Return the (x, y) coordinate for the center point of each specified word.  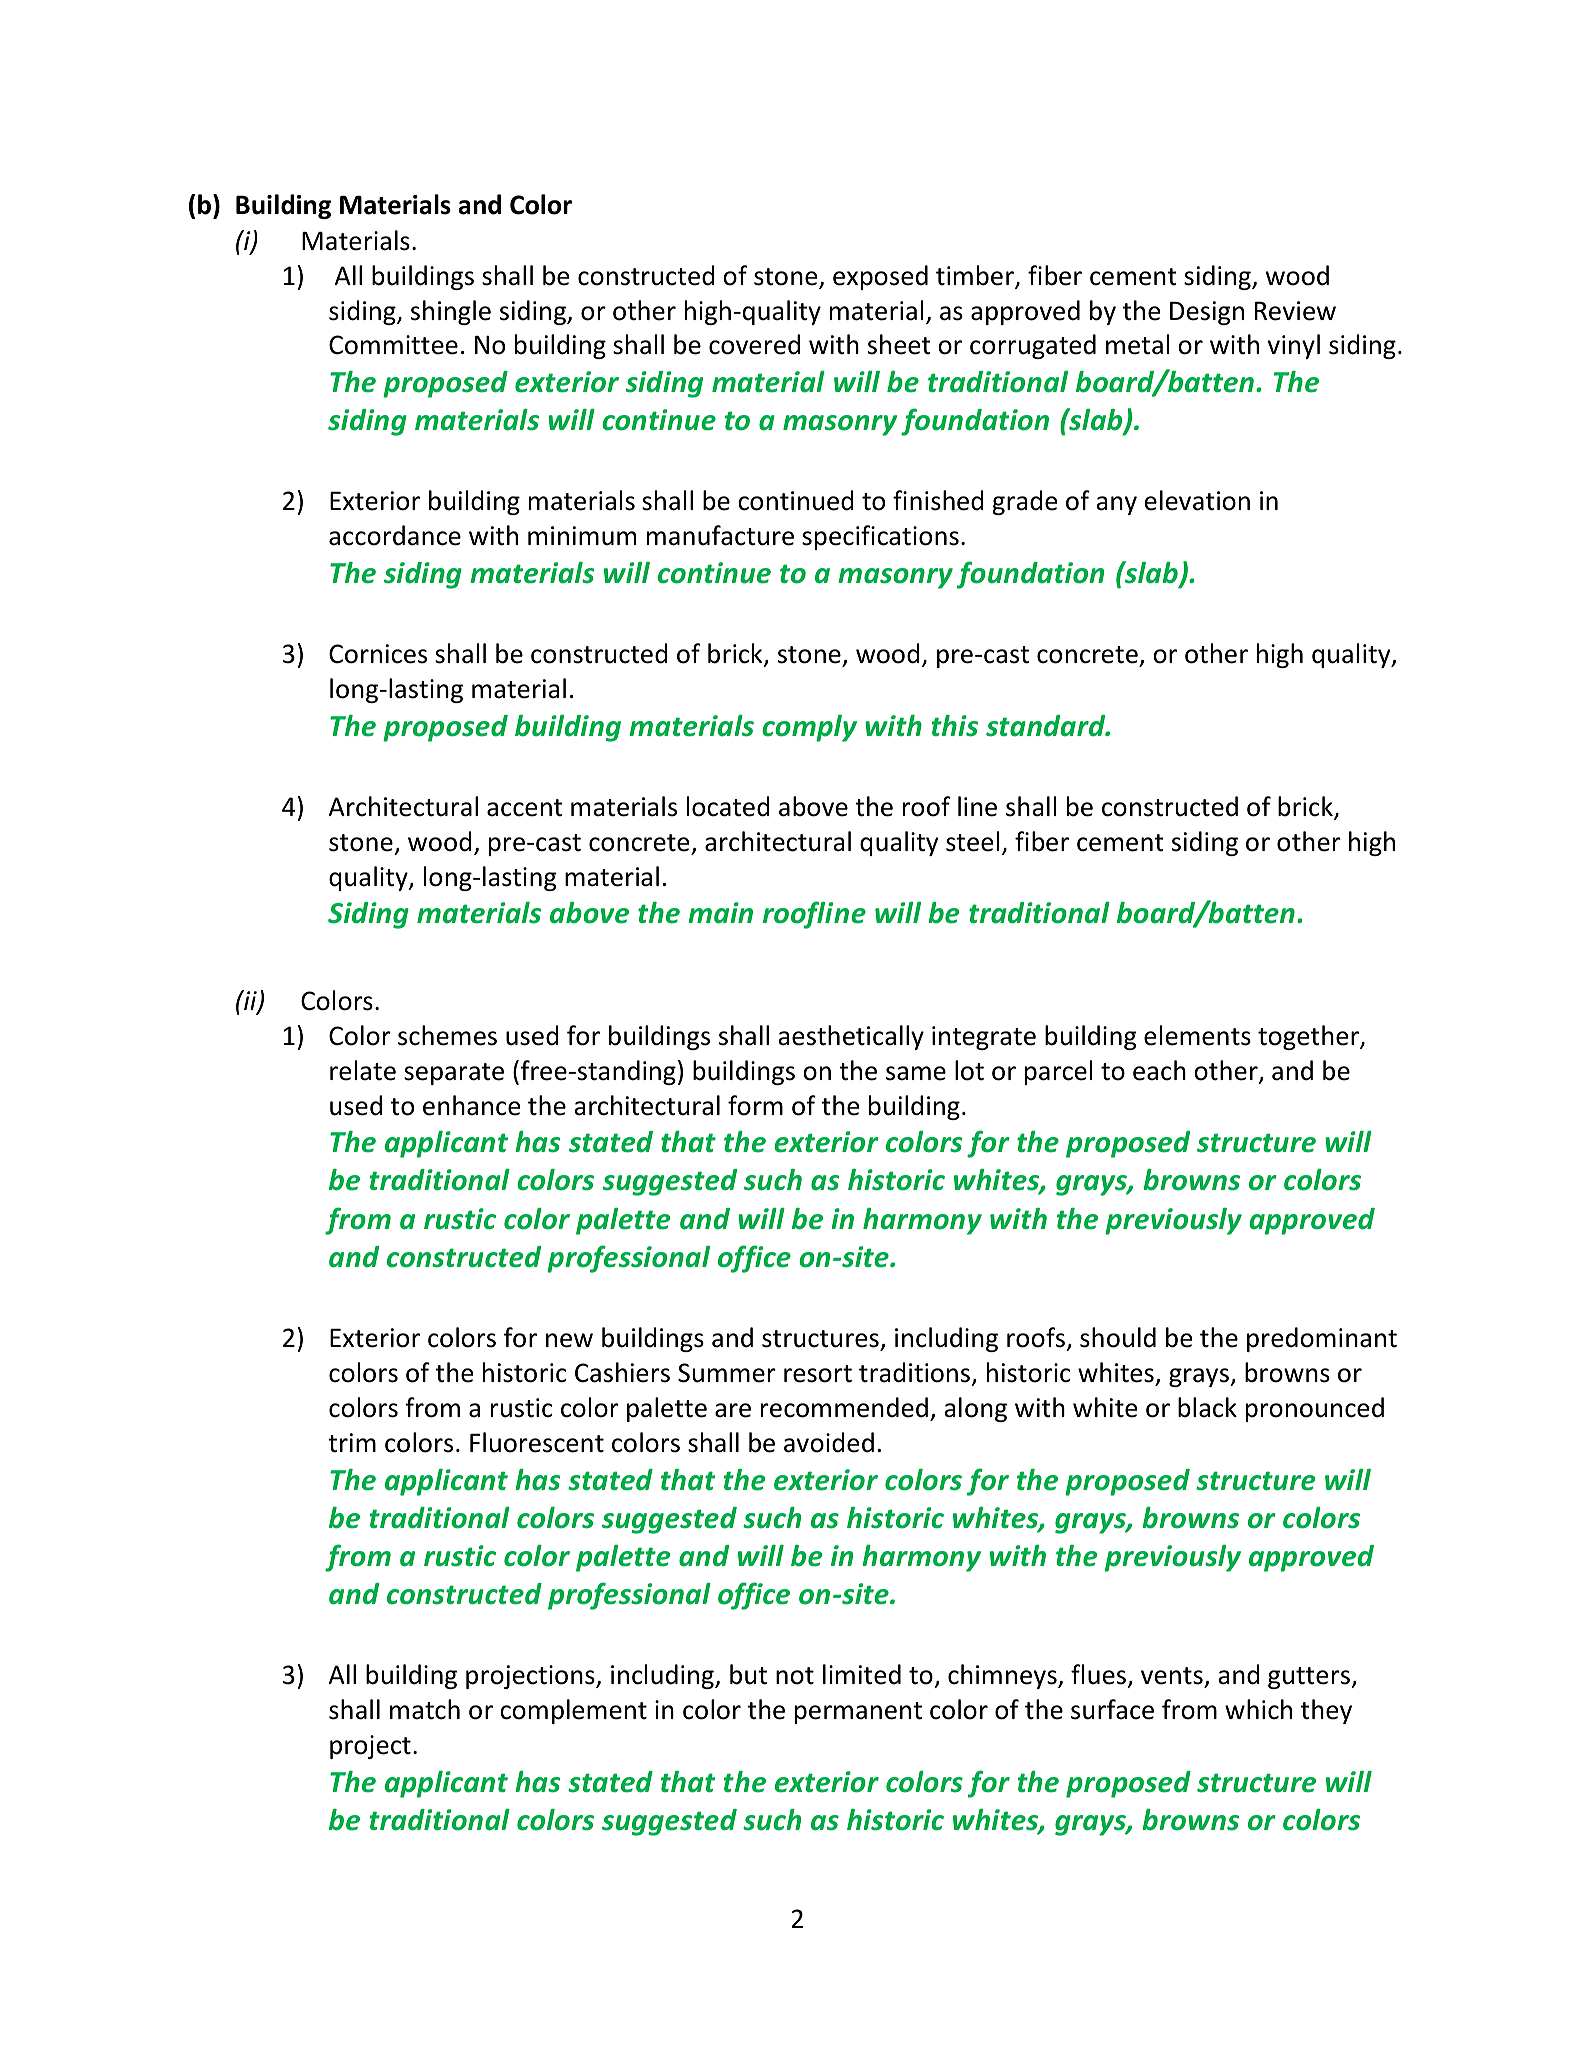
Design (1207, 313)
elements (1197, 1035)
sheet (899, 344)
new (569, 1340)
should (1118, 1337)
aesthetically (851, 1037)
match (425, 1709)
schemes (447, 1035)
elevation (1197, 500)
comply (809, 728)
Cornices (378, 654)
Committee (393, 345)
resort (818, 1374)
